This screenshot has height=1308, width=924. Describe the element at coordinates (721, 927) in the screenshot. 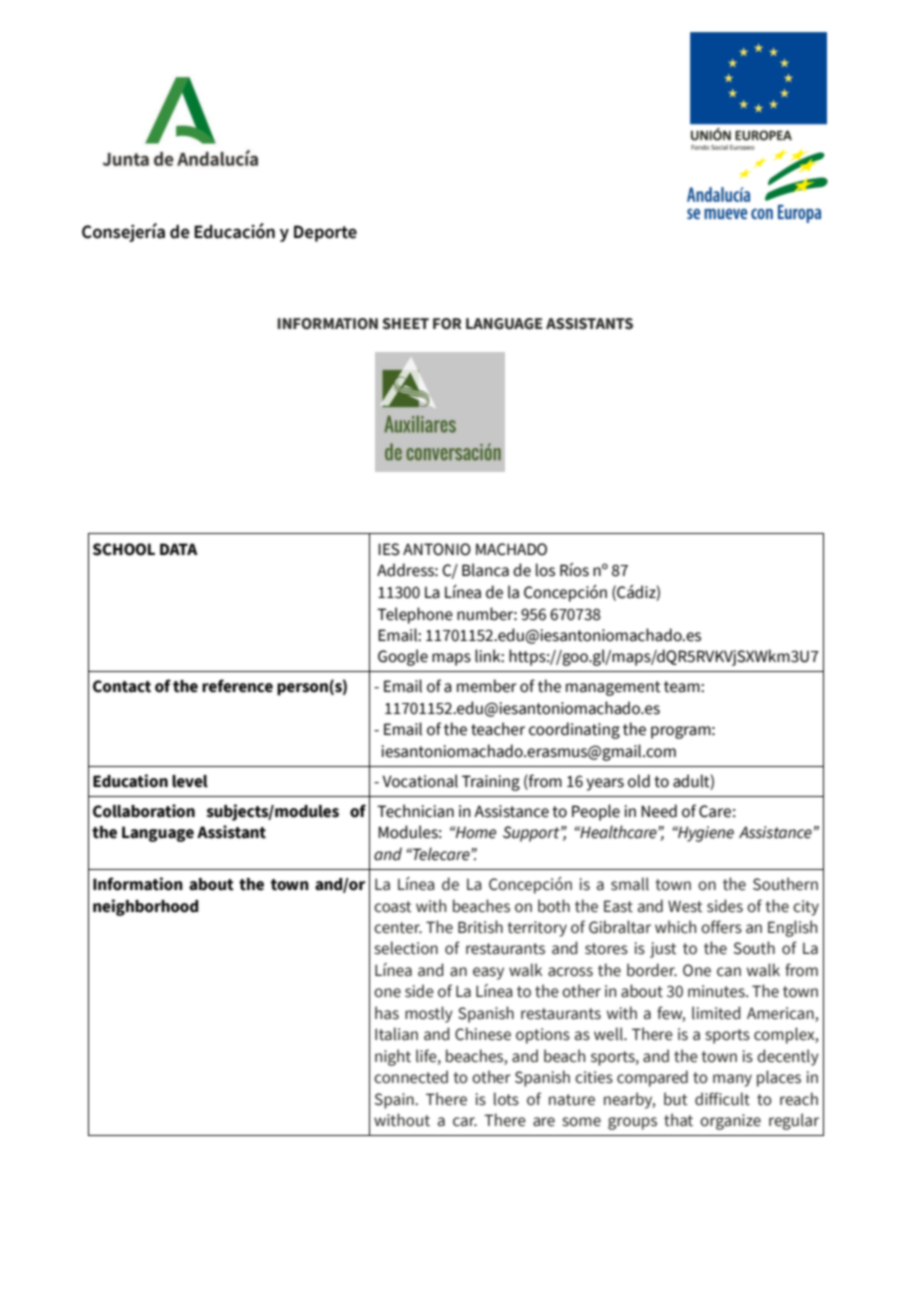

I see `offers` at that location.
